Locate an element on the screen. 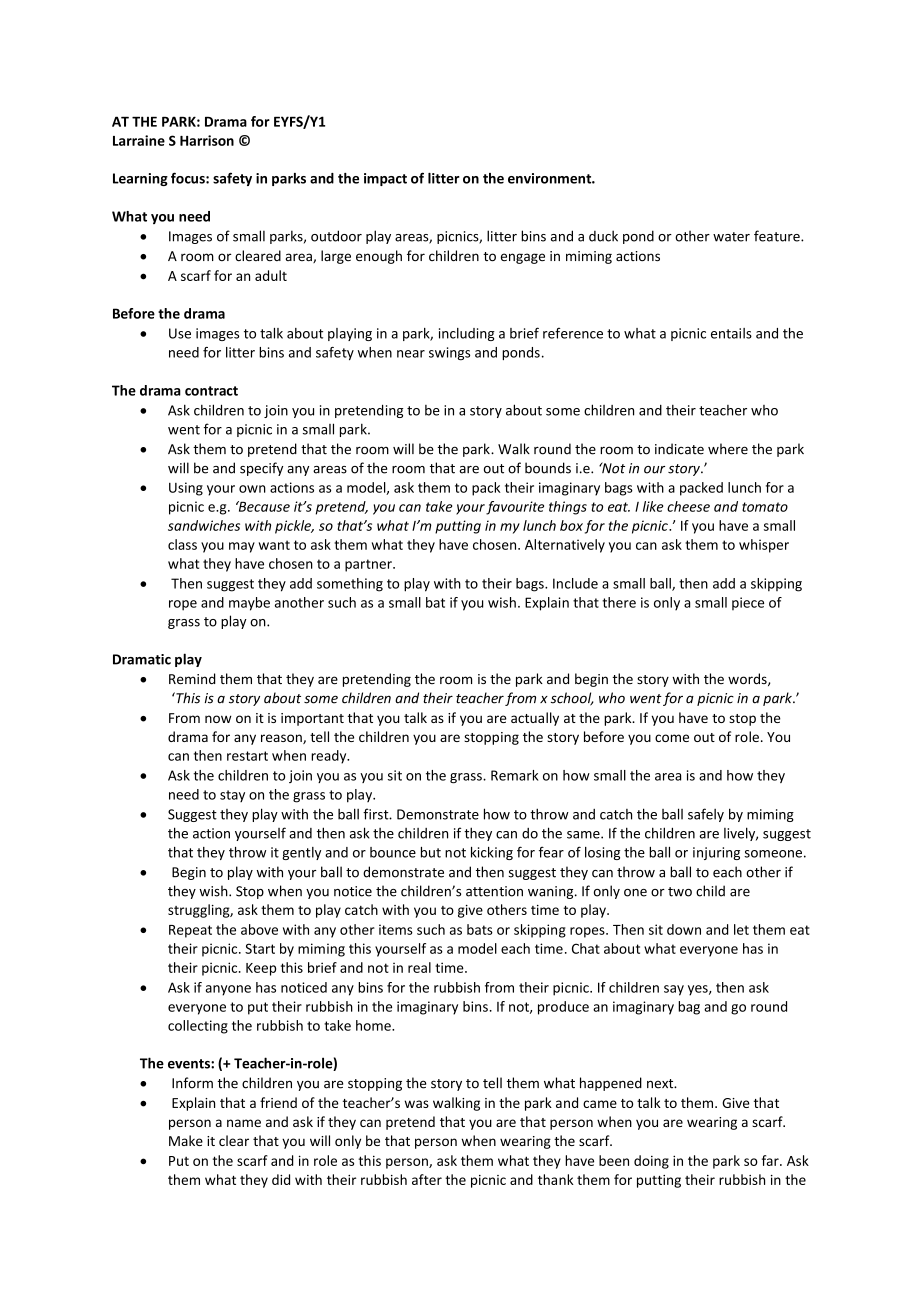  Remind is located at coordinates (192, 679).
